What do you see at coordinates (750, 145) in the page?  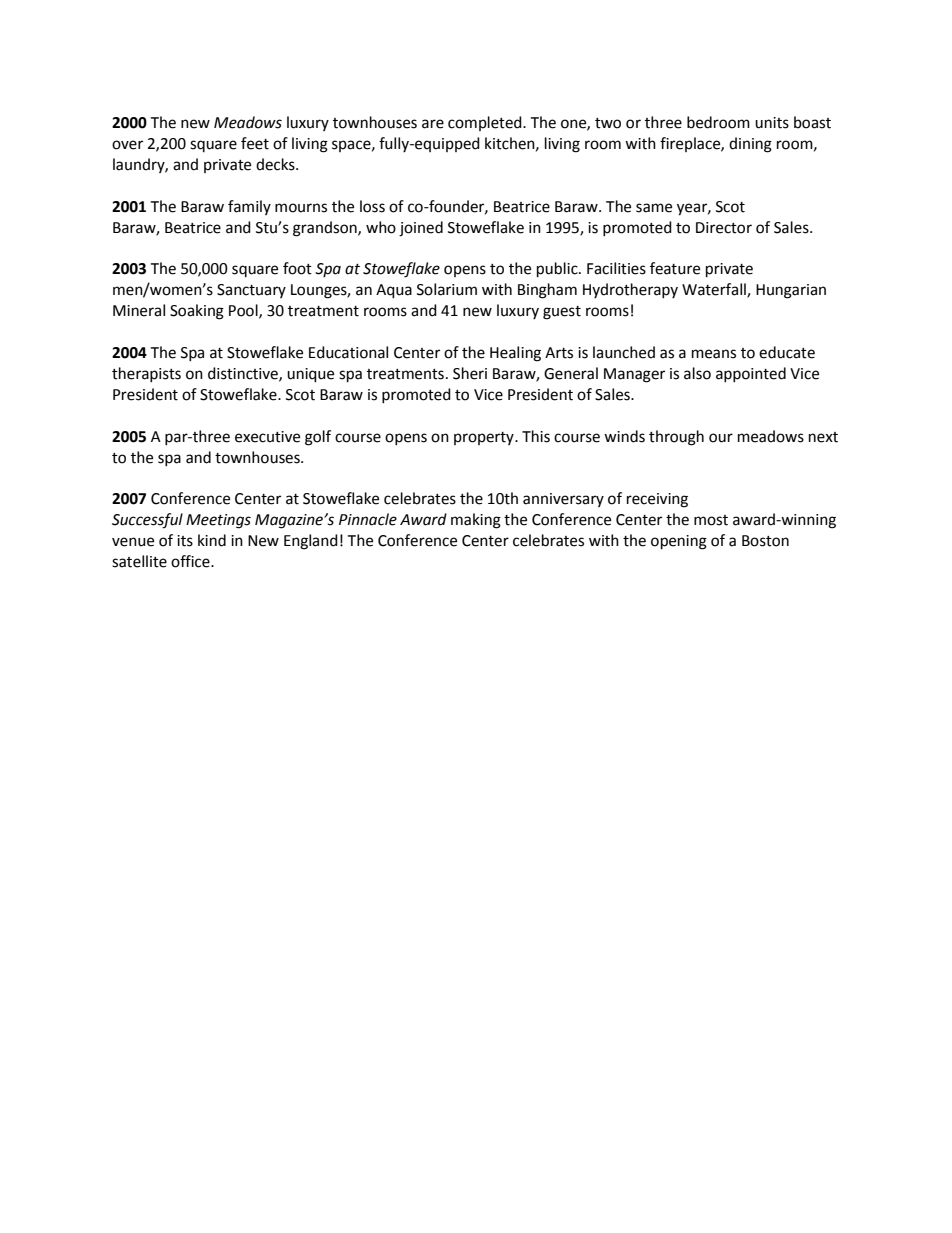 I see `dining` at bounding box center [750, 145].
